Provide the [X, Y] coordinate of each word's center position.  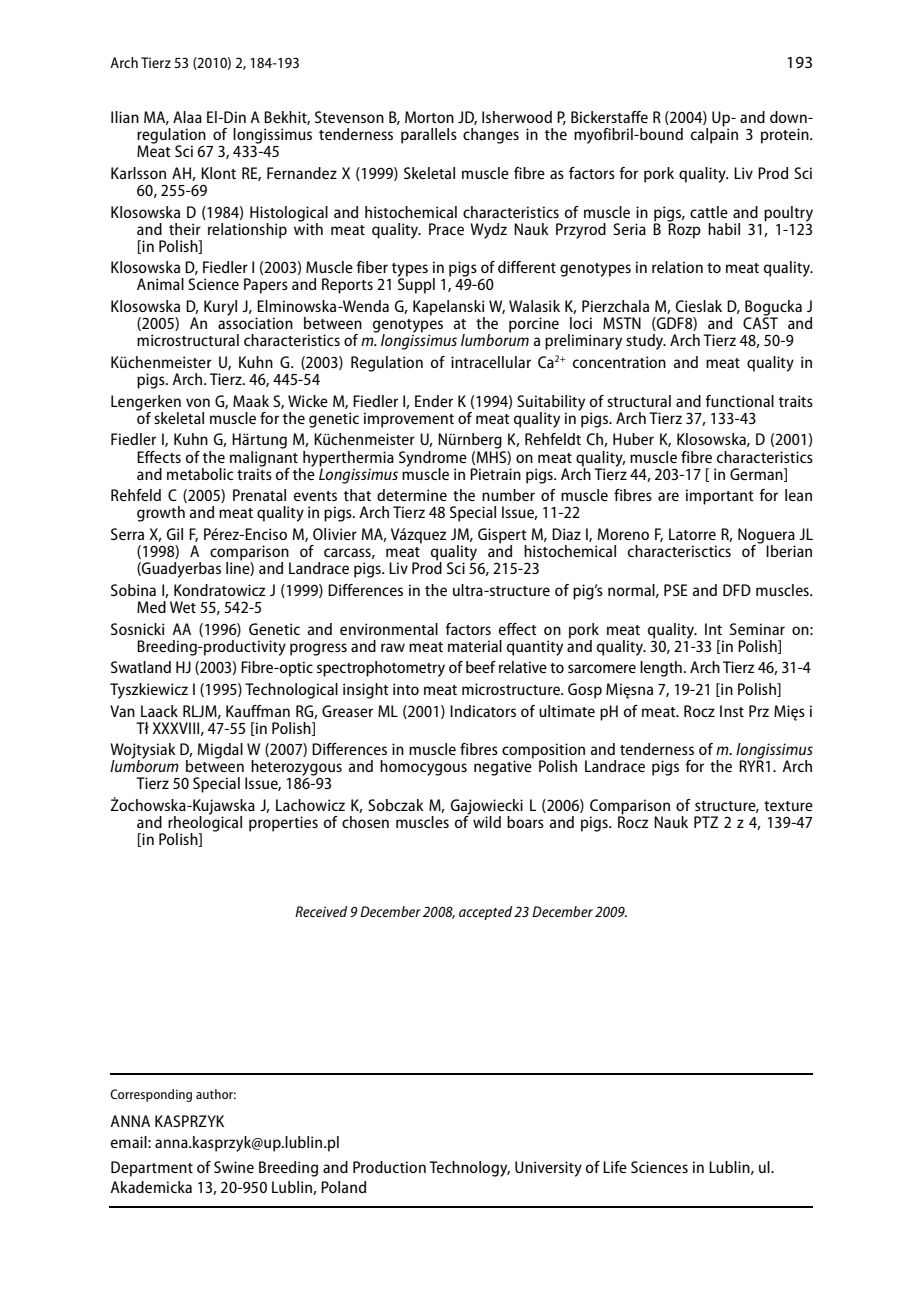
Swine [234, 1167]
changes [491, 136]
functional [739, 401]
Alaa [187, 117]
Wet [183, 607]
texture [788, 806]
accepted [485, 913]
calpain [714, 135]
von [198, 402]
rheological [205, 824]
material [475, 646]
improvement [409, 420]
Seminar [757, 629]
